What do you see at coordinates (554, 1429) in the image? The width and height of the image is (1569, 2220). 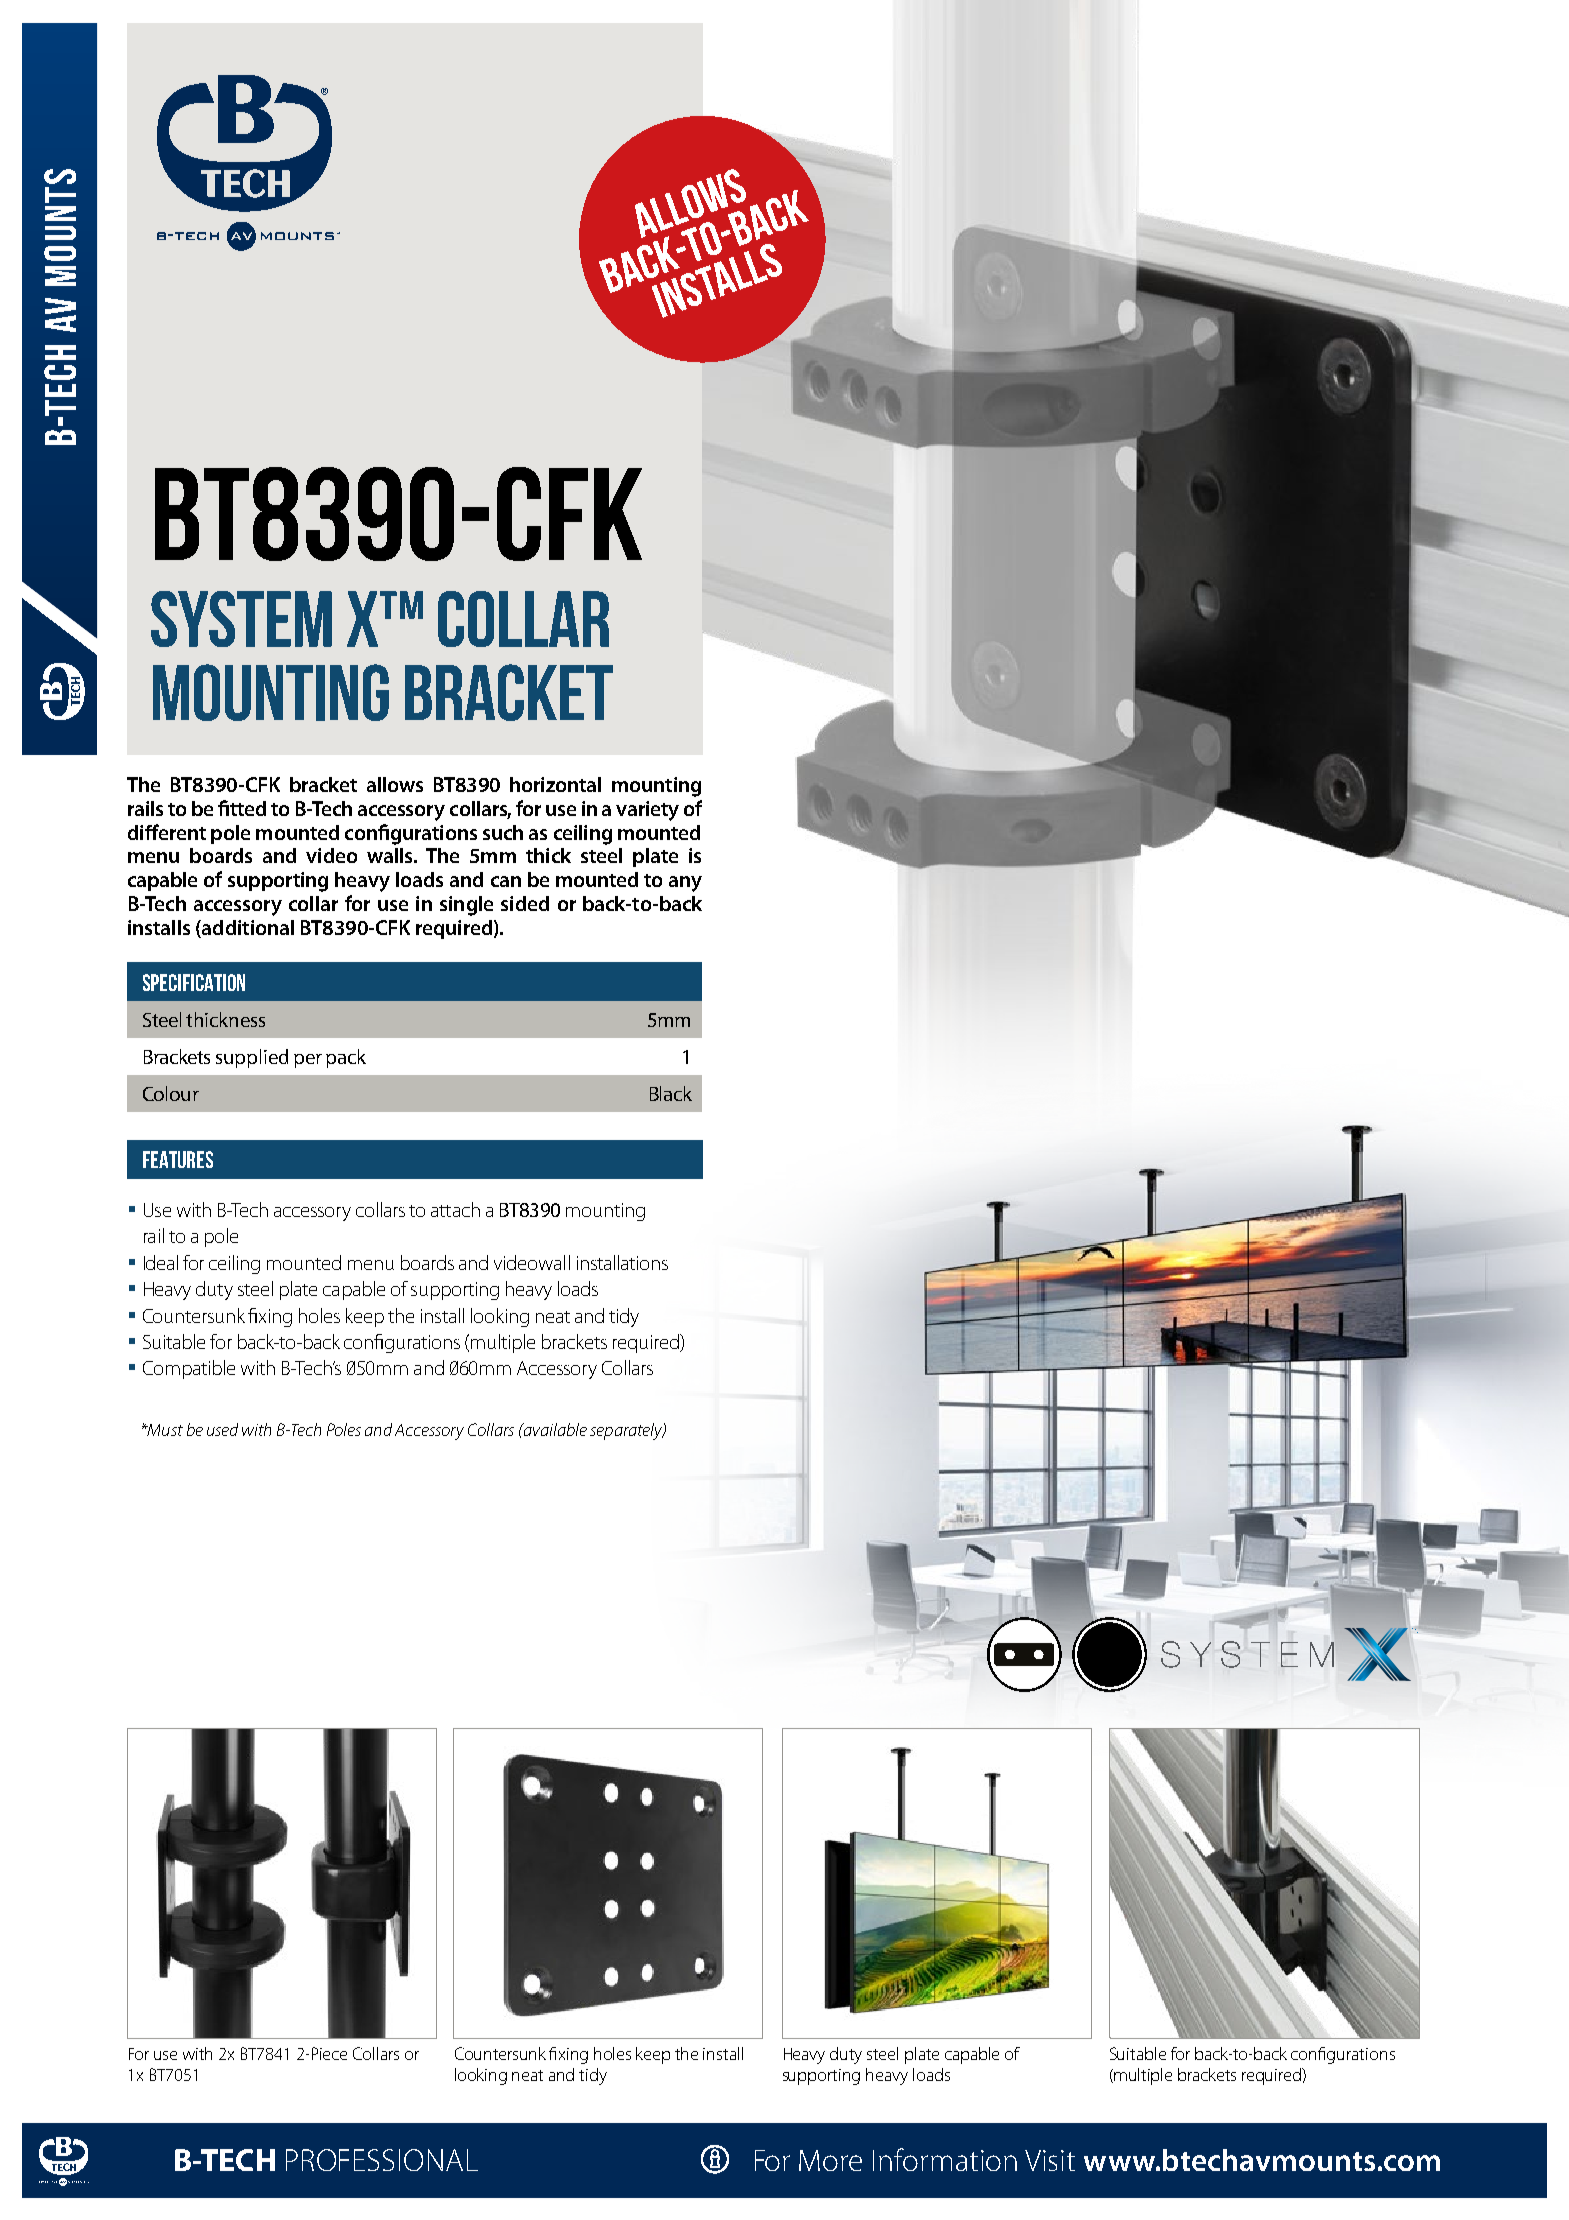 I see `available` at bounding box center [554, 1429].
